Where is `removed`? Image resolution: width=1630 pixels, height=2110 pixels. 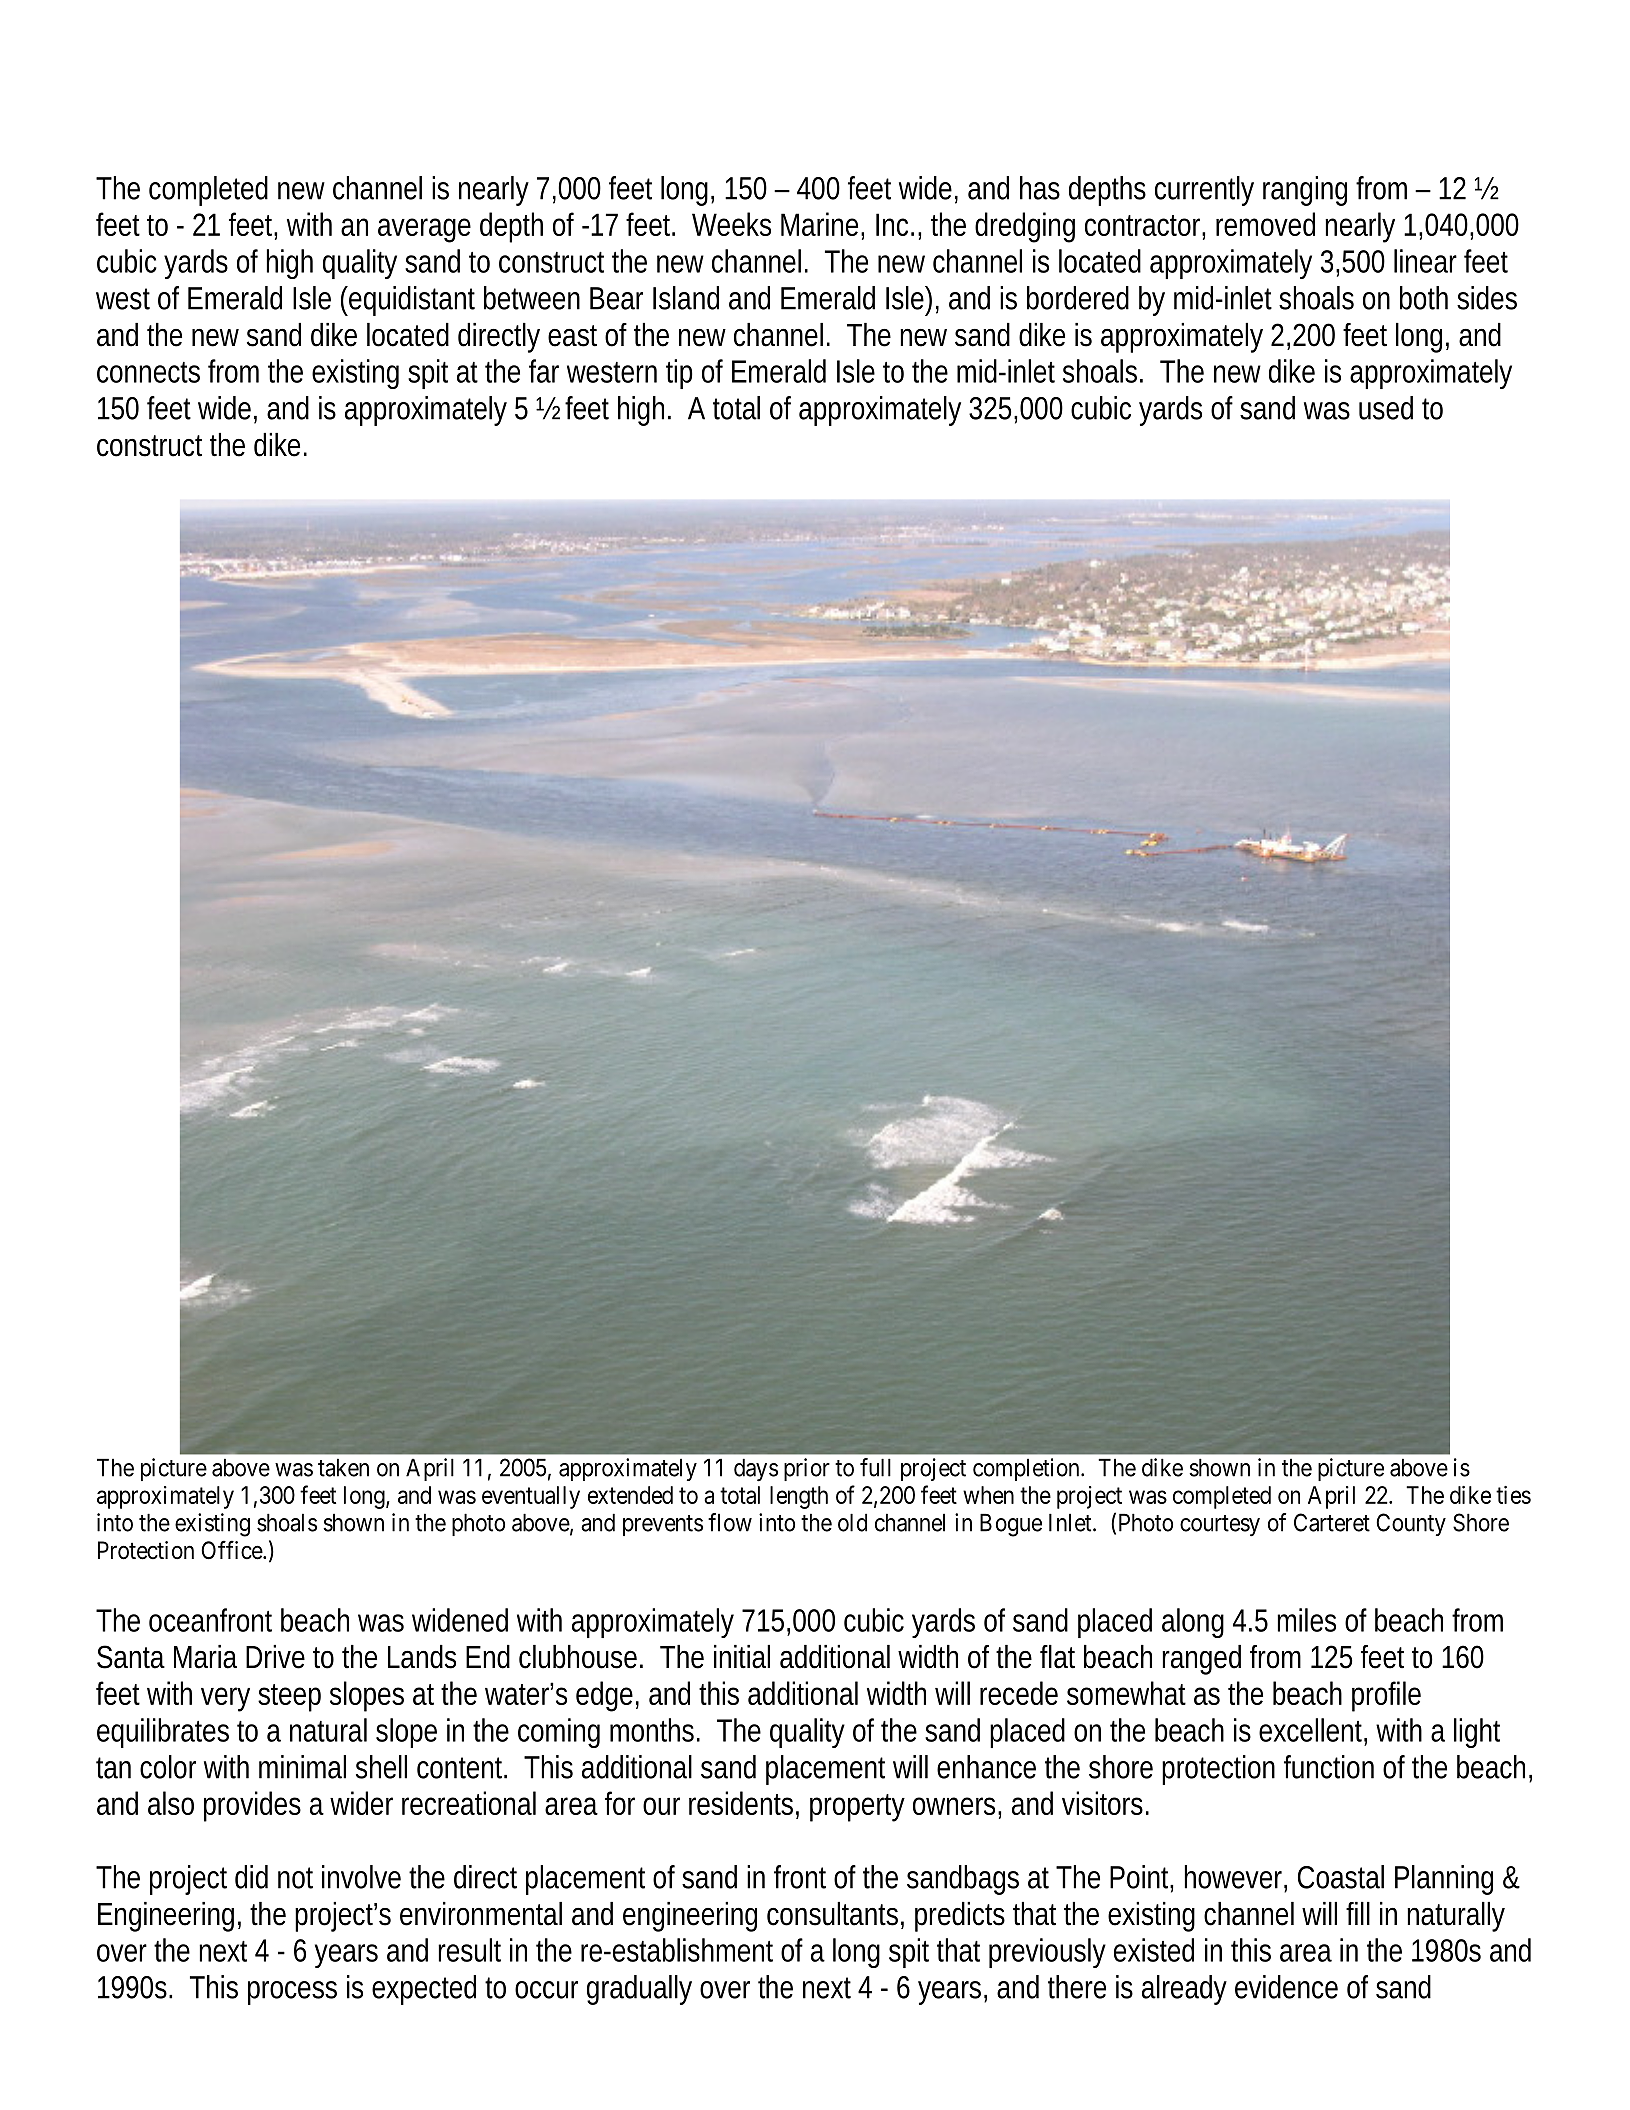 removed is located at coordinates (1265, 224).
